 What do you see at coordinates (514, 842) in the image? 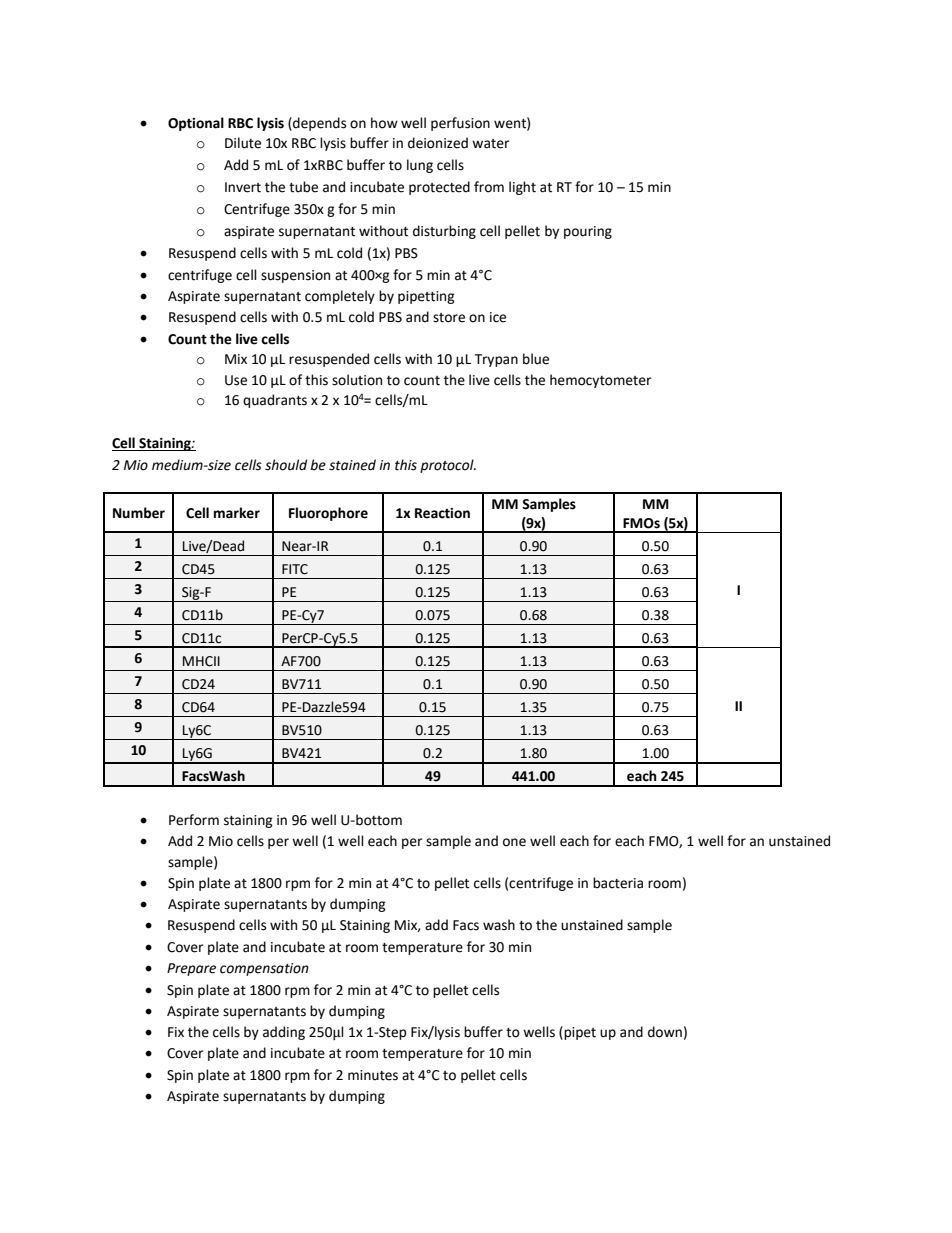
I see `one` at bounding box center [514, 842].
